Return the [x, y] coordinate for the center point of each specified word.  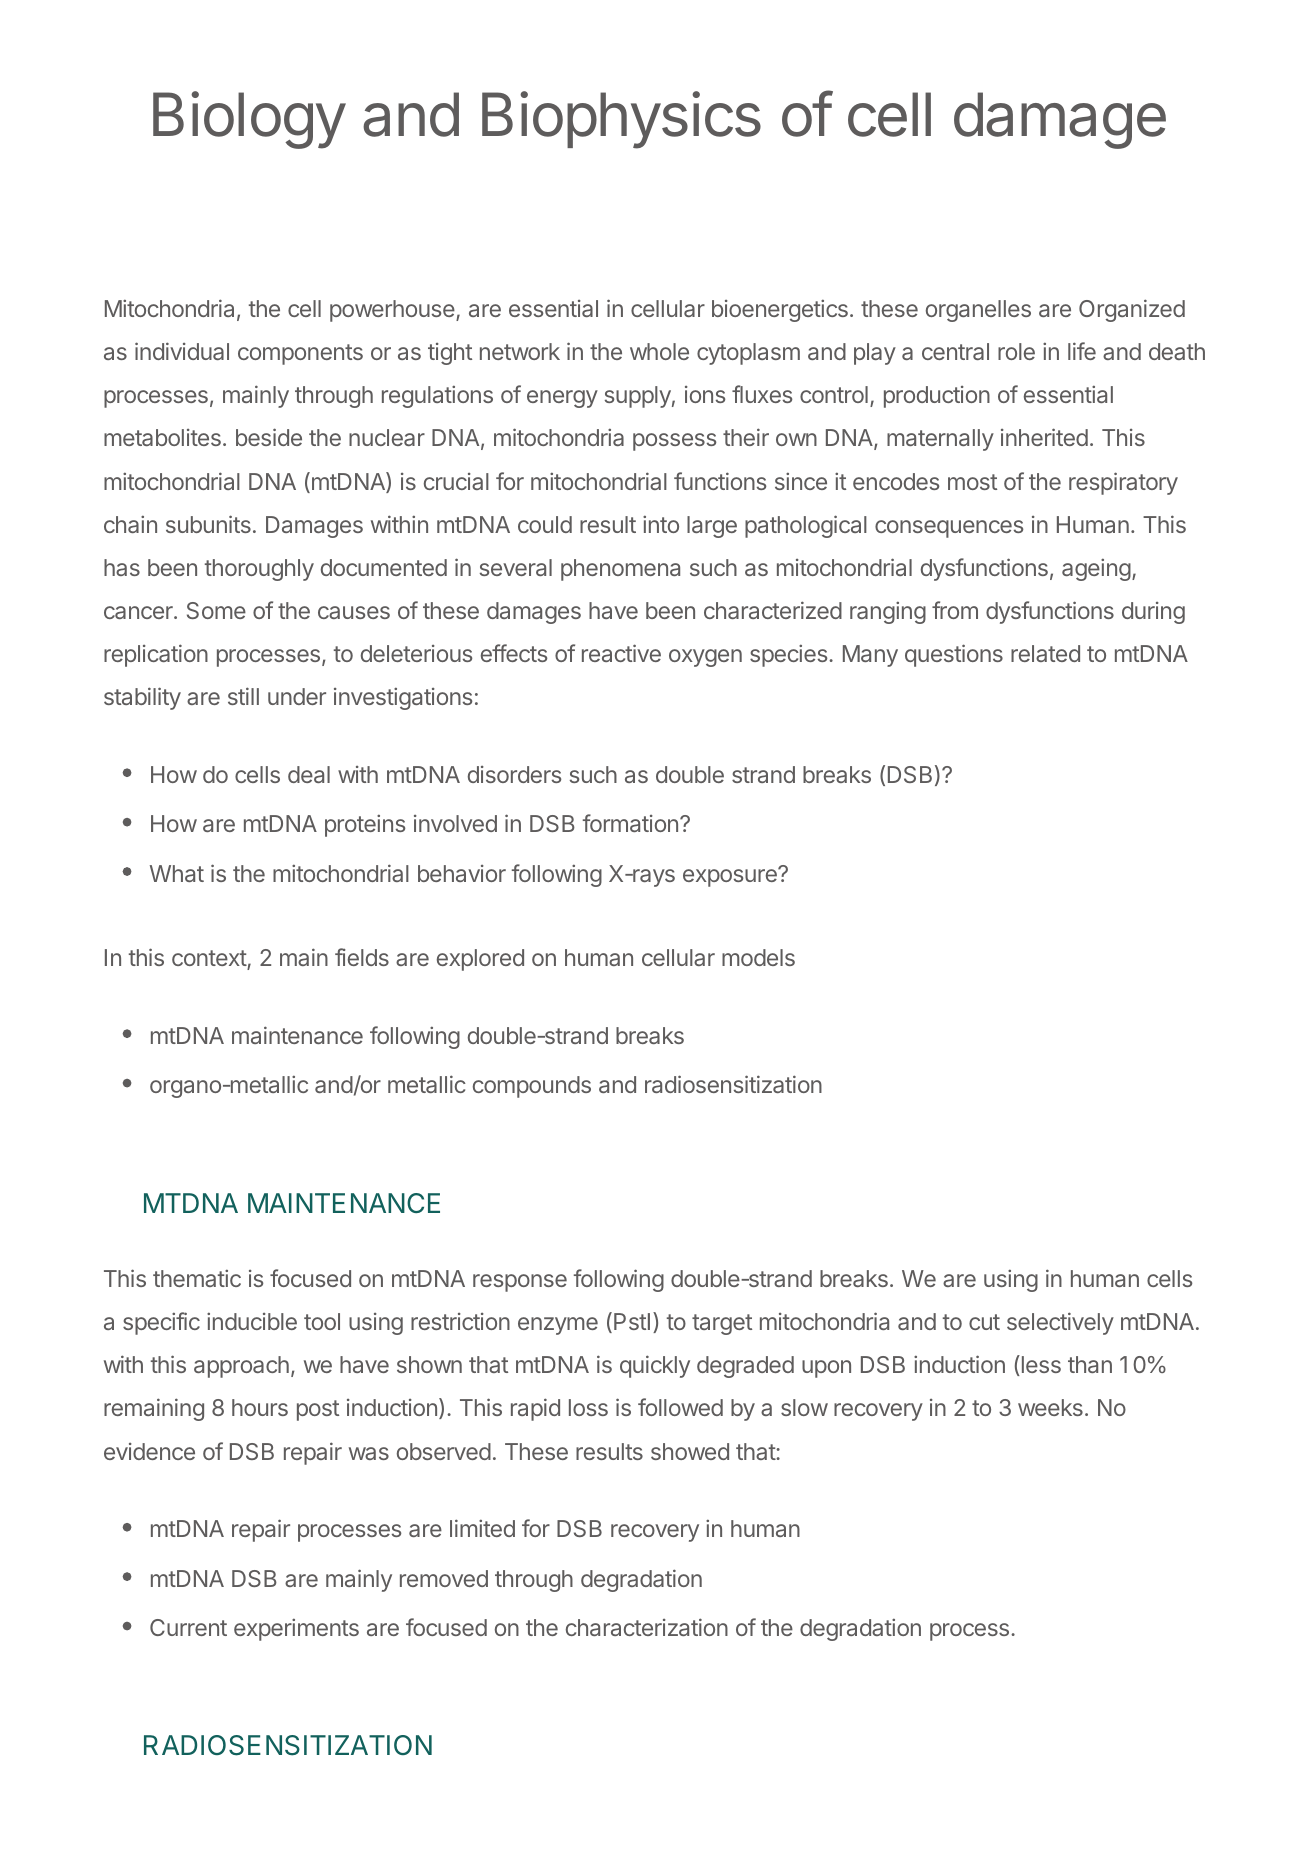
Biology [249, 120]
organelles [978, 311]
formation [630, 823]
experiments [296, 1629]
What [177, 873]
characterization [647, 1627]
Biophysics [621, 120]
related [1045, 653]
